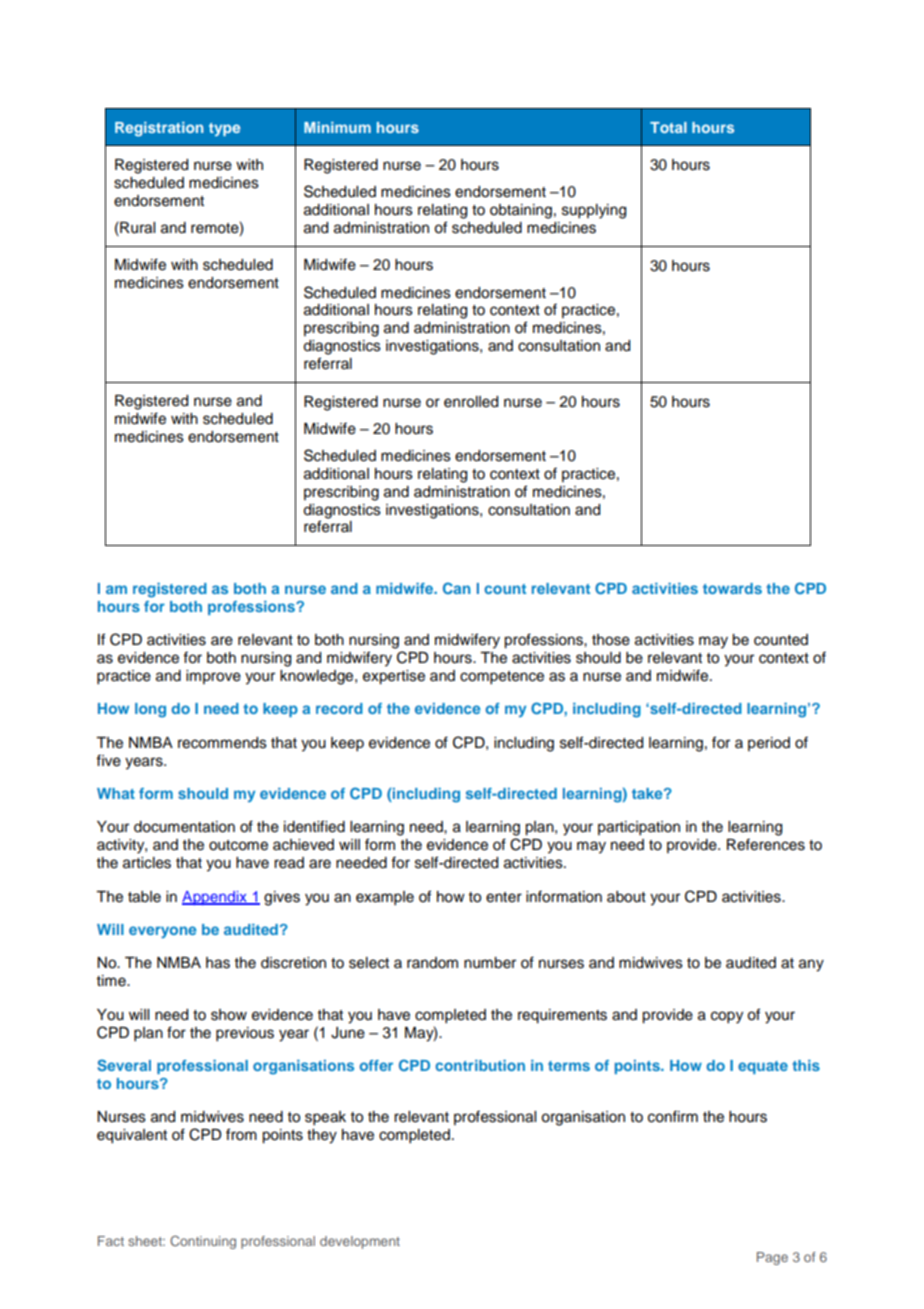  Describe the element at coordinates (224, 129) in the document. I see `type` at that location.
